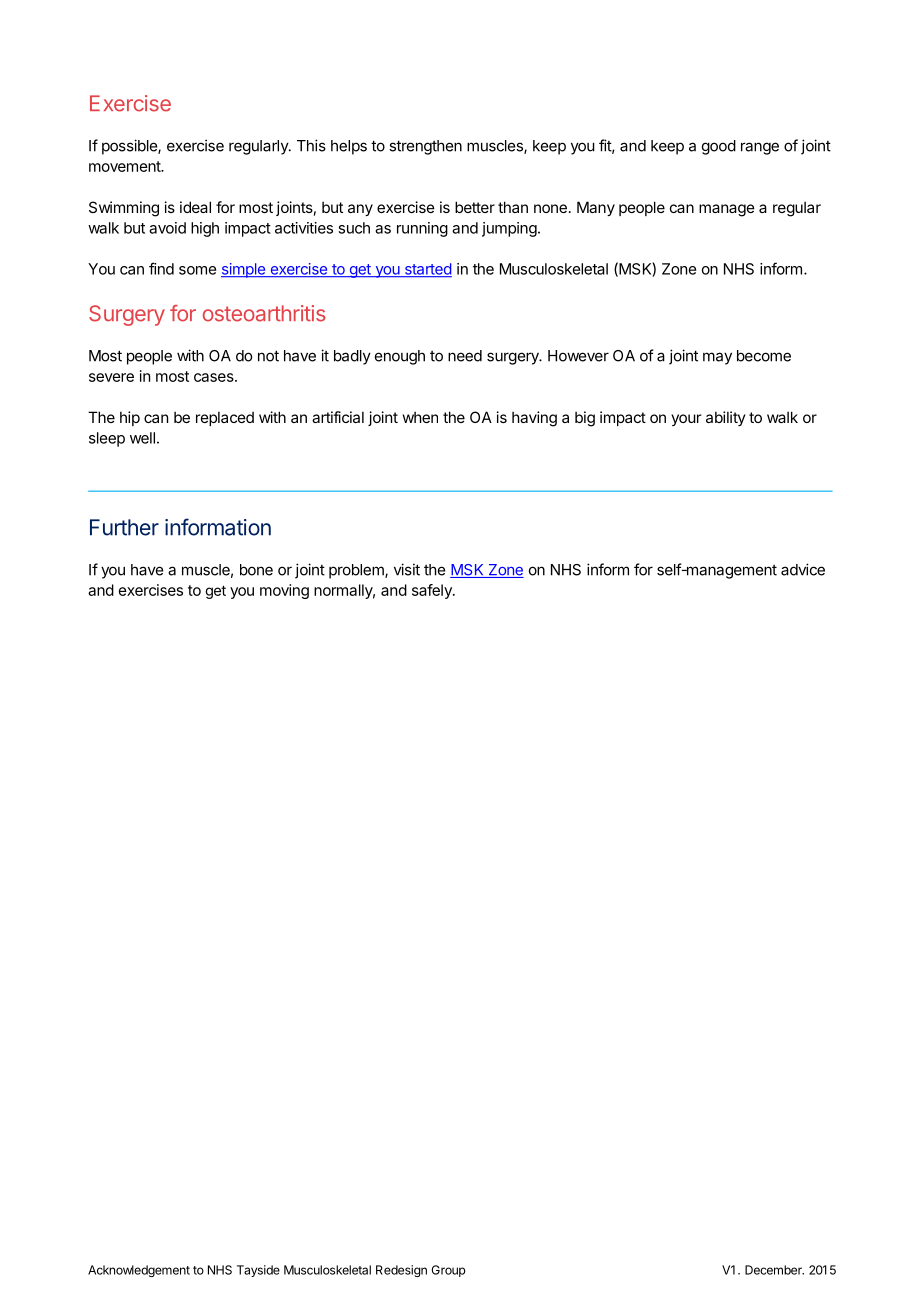 This image has height=1308, width=924. What do you see at coordinates (449, 1271) in the image?
I see `Group` at bounding box center [449, 1271].
